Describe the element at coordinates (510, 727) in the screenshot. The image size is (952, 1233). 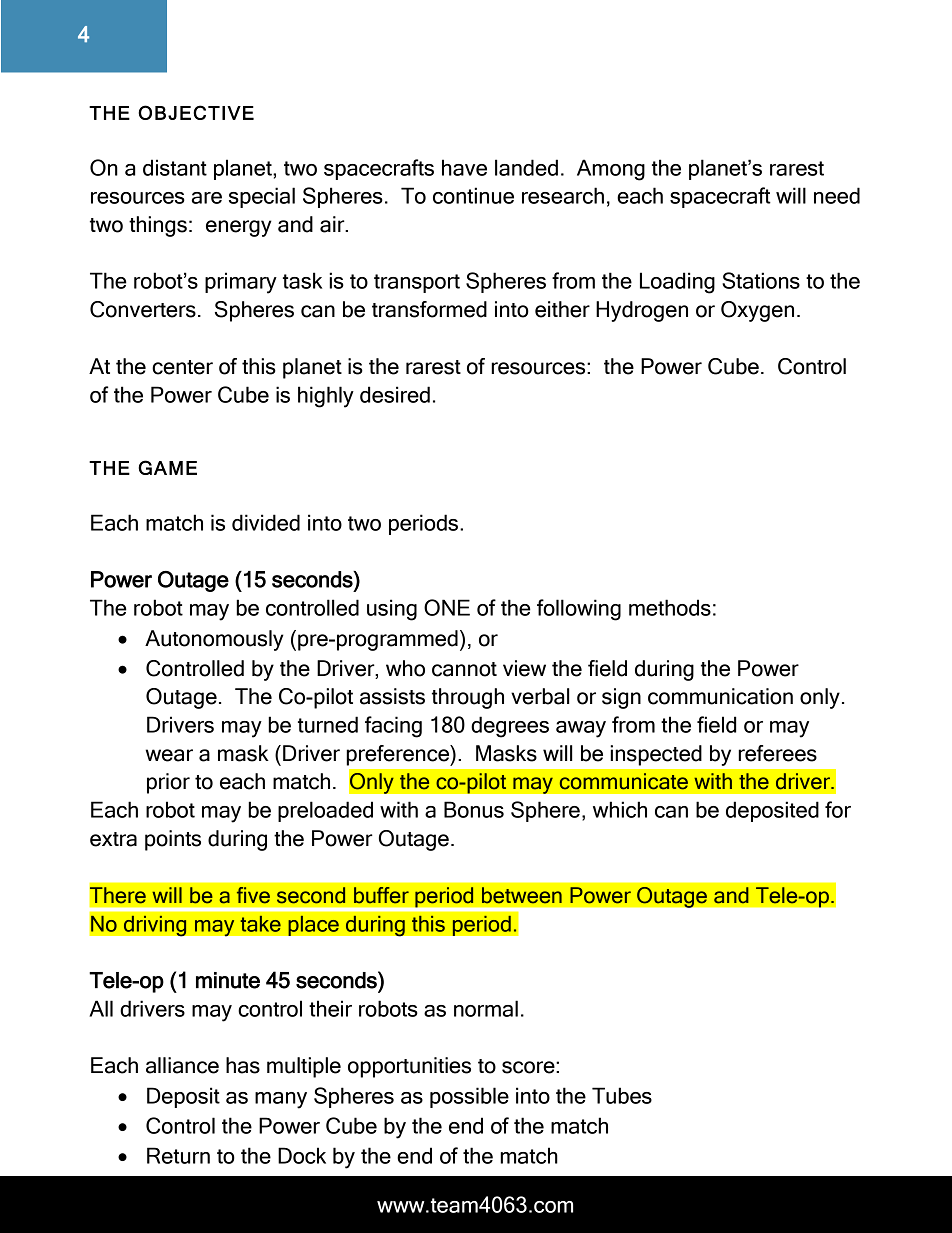
I see `degrees` at that location.
